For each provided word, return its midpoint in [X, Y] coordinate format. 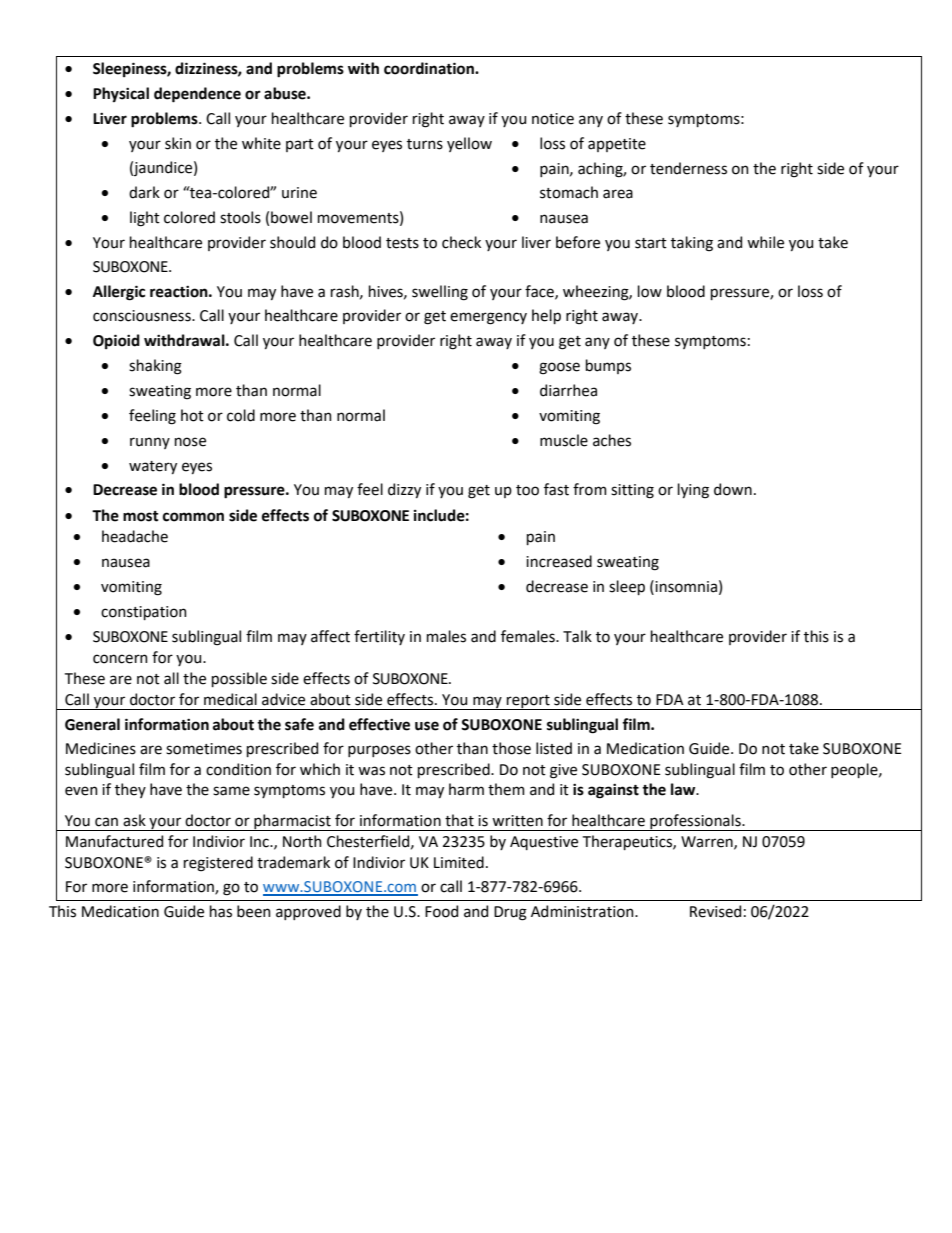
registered [218, 864]
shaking [155, 367]
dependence [197, 95]
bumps [608, 366]
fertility [379, 637]
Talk [577, 636]
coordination [430, 68]
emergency [488, 318]
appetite [617, 145]
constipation [144, 613]
